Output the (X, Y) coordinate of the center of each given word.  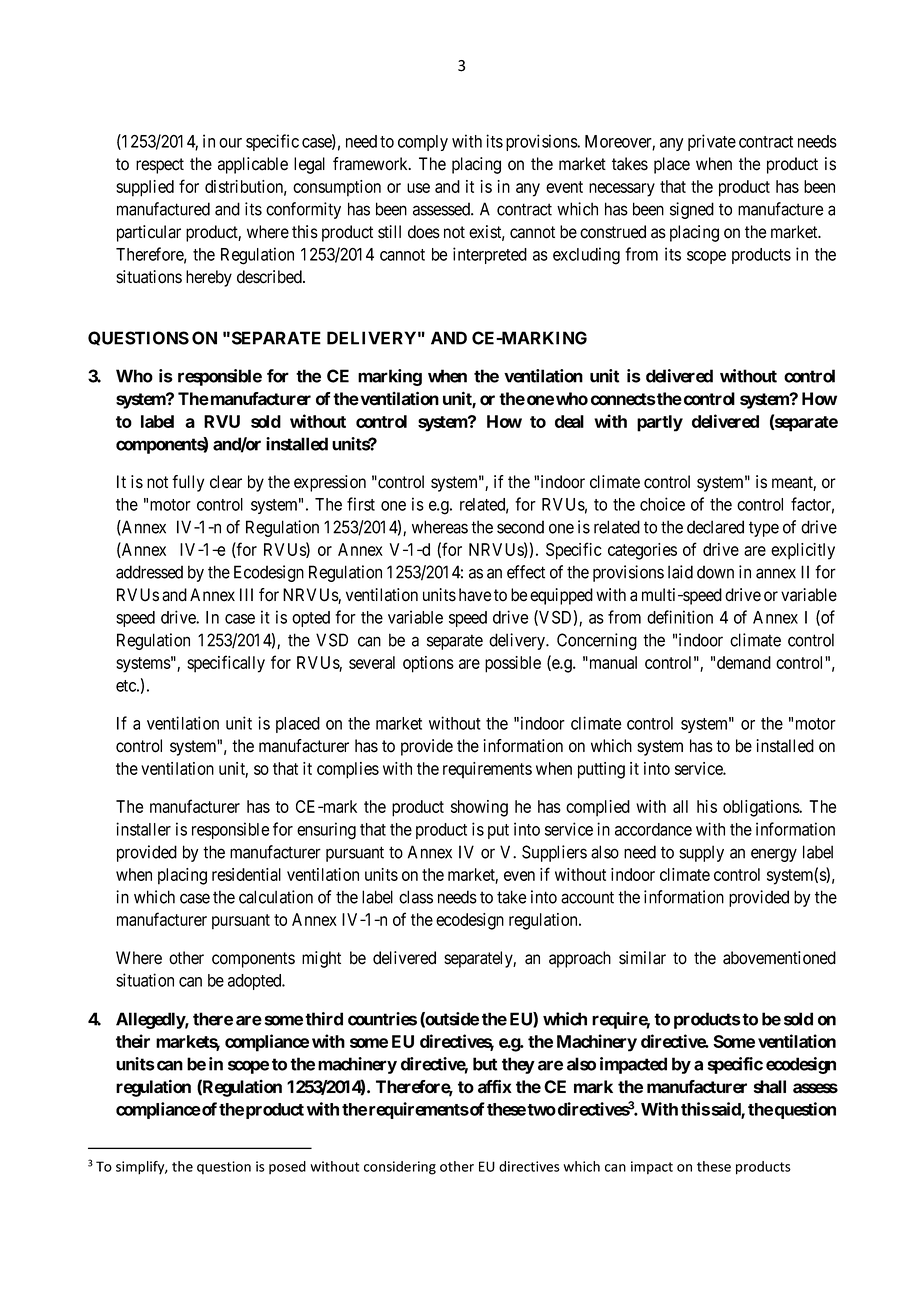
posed (287, 1167)
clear (226, 482)
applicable (253, 165)
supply (701, 853)
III (246, 594)
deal (569, 421)
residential (246, 874)
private (712, 142)
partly (660, 423)
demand (744, 662)
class (416, 897)
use (418, 188)
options (428, 664)
